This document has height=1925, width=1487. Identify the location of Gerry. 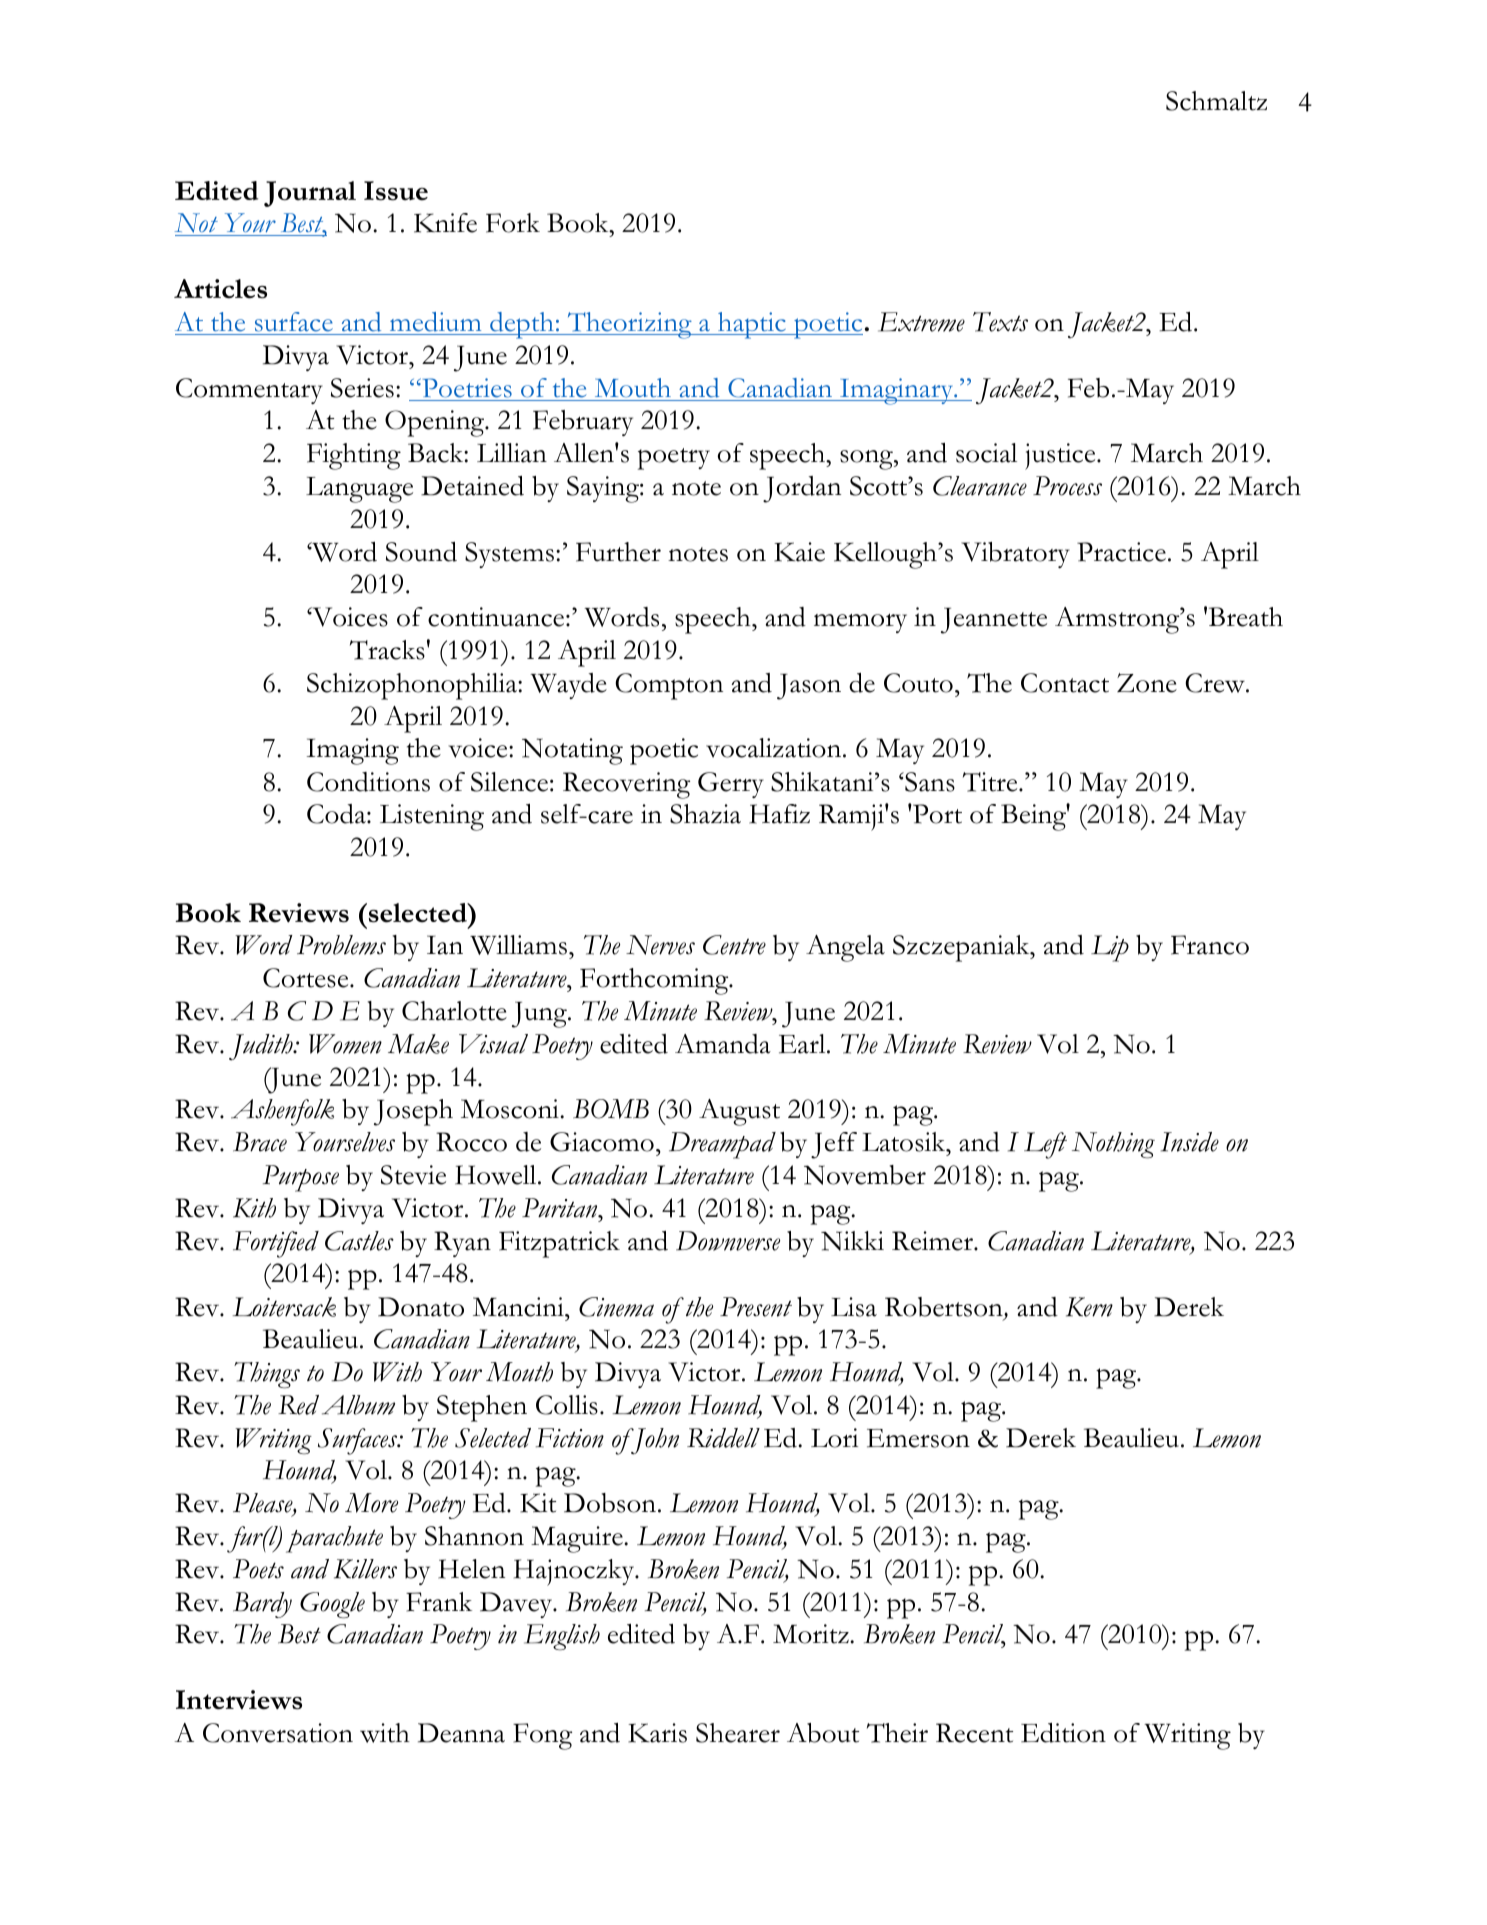
(731, 785).
